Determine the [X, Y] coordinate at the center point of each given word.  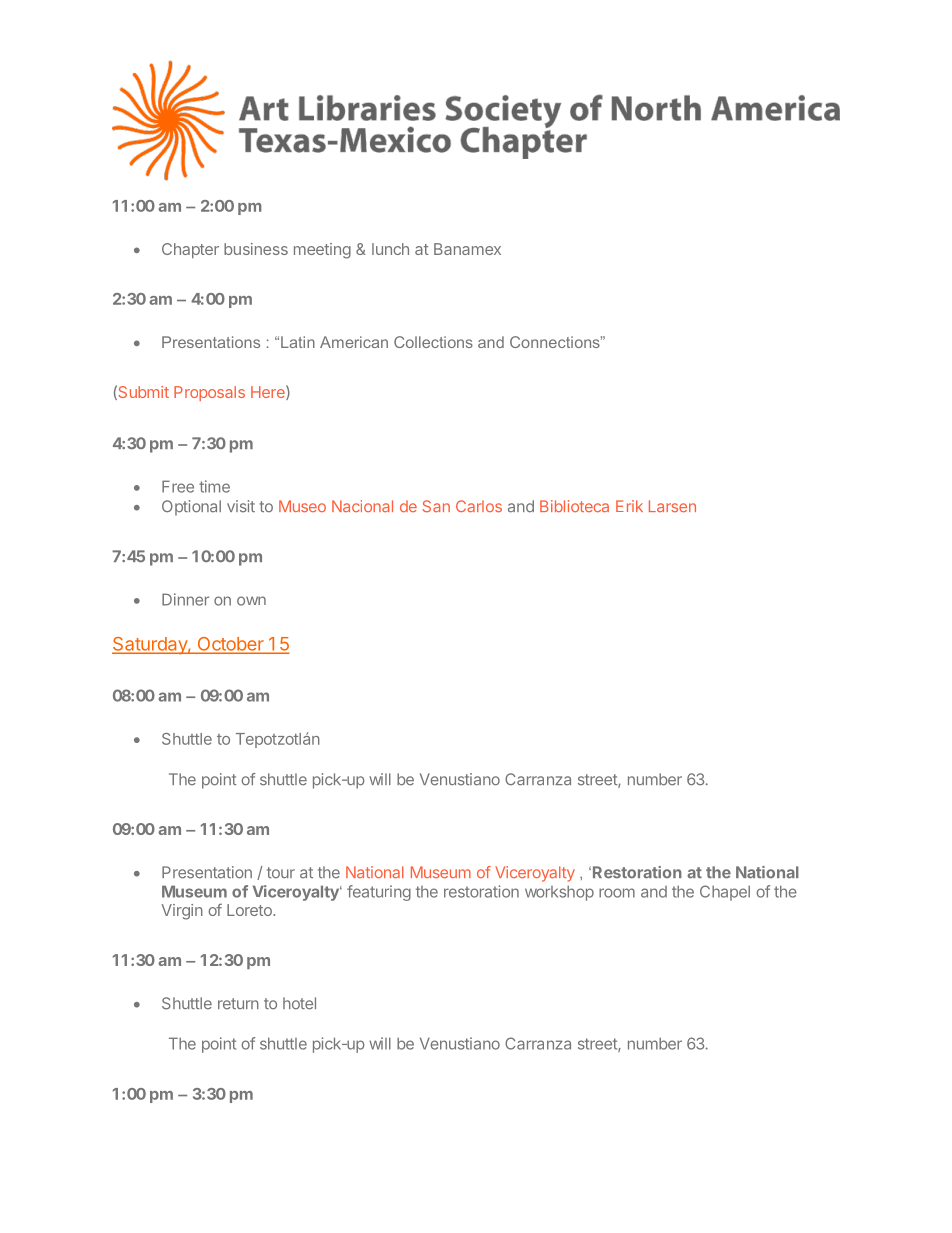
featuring [379, 893]
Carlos [479, 506]
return [238, 1004]
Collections [433, 342]
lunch [390, 249]
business [256, 249]
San [436, 506]
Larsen [672, 506]
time [214, 486]
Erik [629, 506]
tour [281, 873]
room [617, 893]
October [230, 645]
